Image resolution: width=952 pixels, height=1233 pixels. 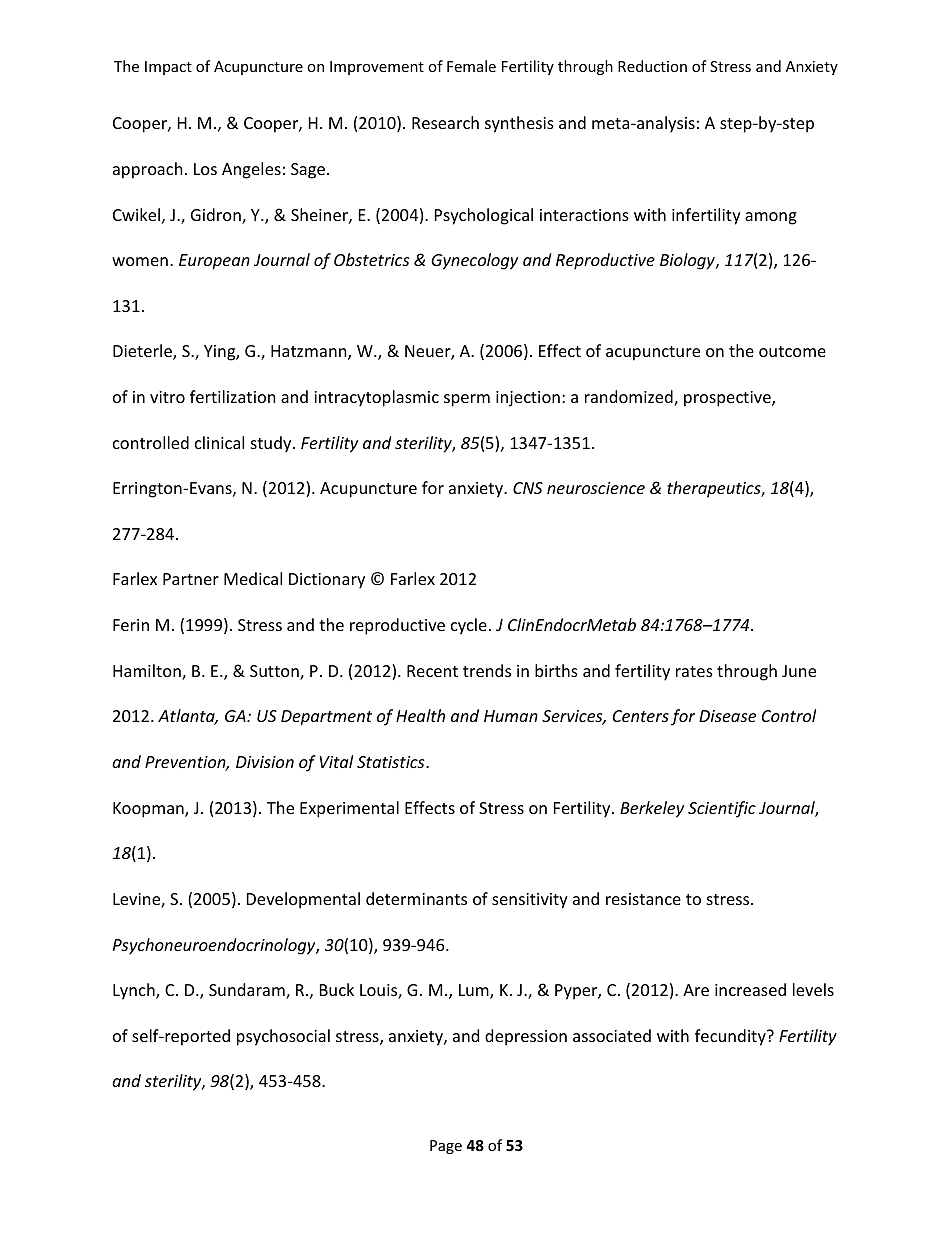 What do you see at coordinates (168, 68) in the image?
I see `Impact` at bounding box center [168, 68].
